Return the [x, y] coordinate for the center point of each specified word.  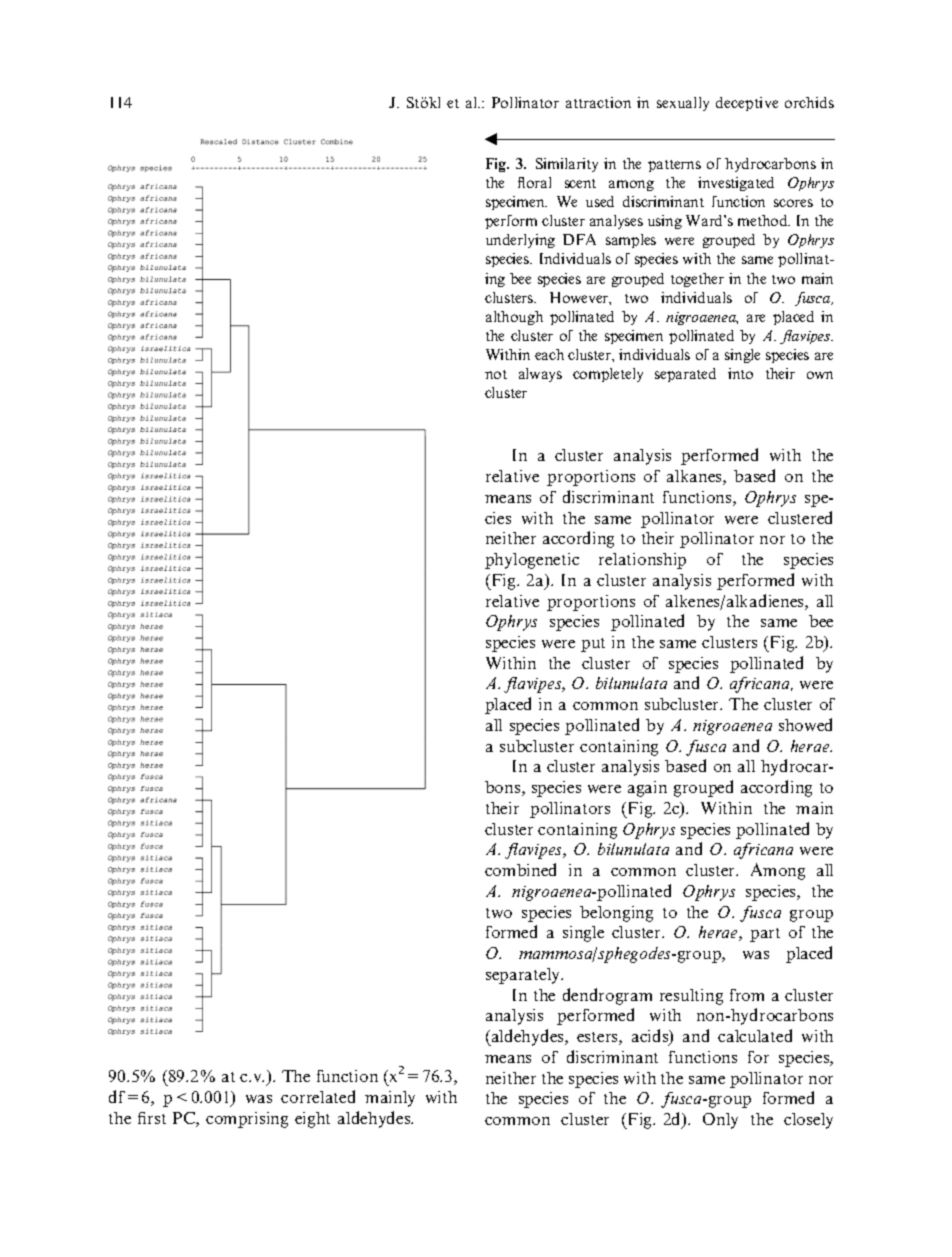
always [540, 375]
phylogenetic [532, 561]
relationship [642, 561]
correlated [318, 1096]
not [496, 374]
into [740, 373]
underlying [520, 241]
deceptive [747, 104]
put [593, 645]
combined [520, 869]
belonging [616, 914]
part [765, 935]
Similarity [567, 165]
